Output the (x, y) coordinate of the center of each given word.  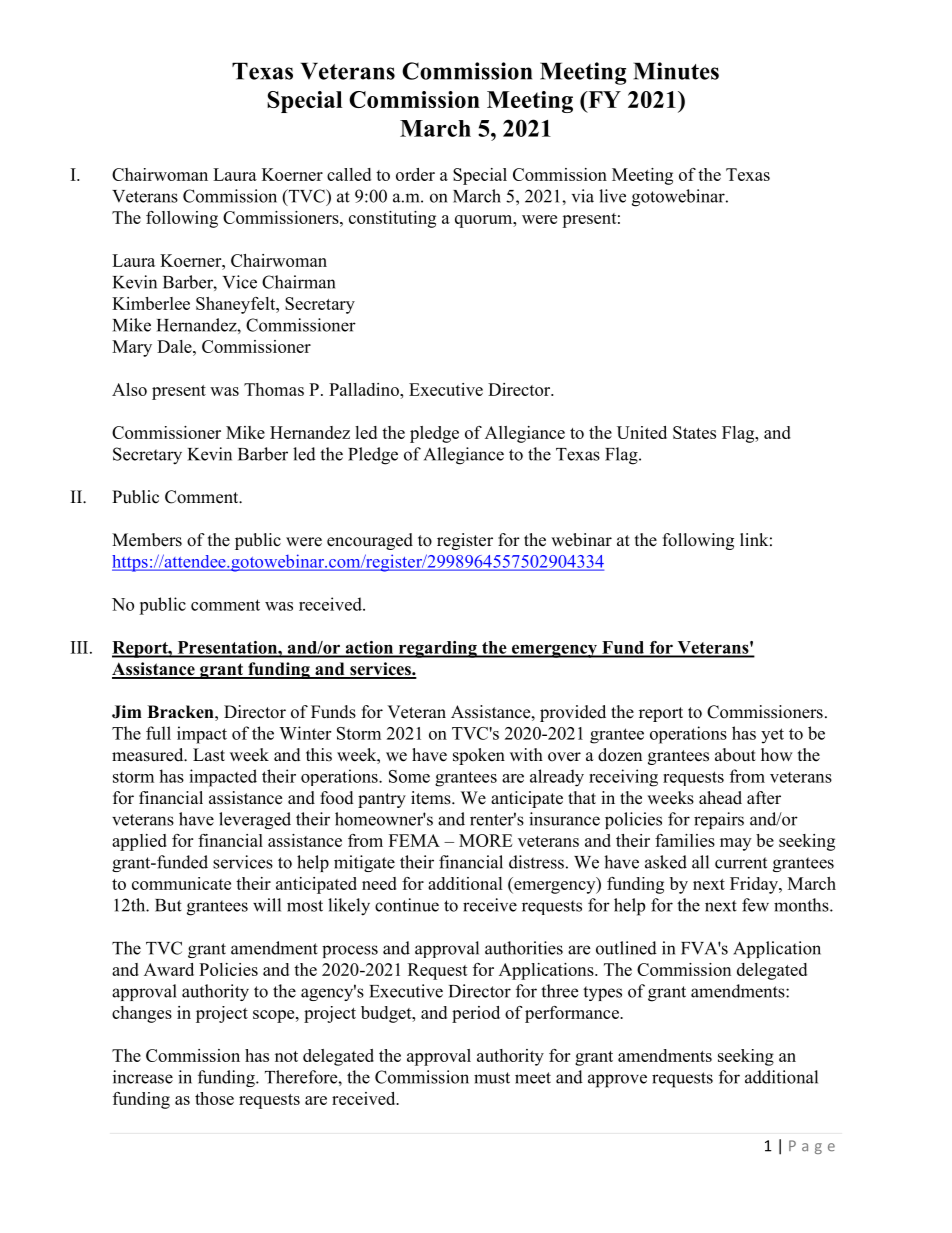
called (349, 174)
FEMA (414, 840)
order (415, 174)
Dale (175, 346)
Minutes (676, 71)
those (214, 1098)
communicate (181, 883)
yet (772, 736)
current (741, 863)
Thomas (274, 389)
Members (147, 540)
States (694, 432)
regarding (438, 649)
